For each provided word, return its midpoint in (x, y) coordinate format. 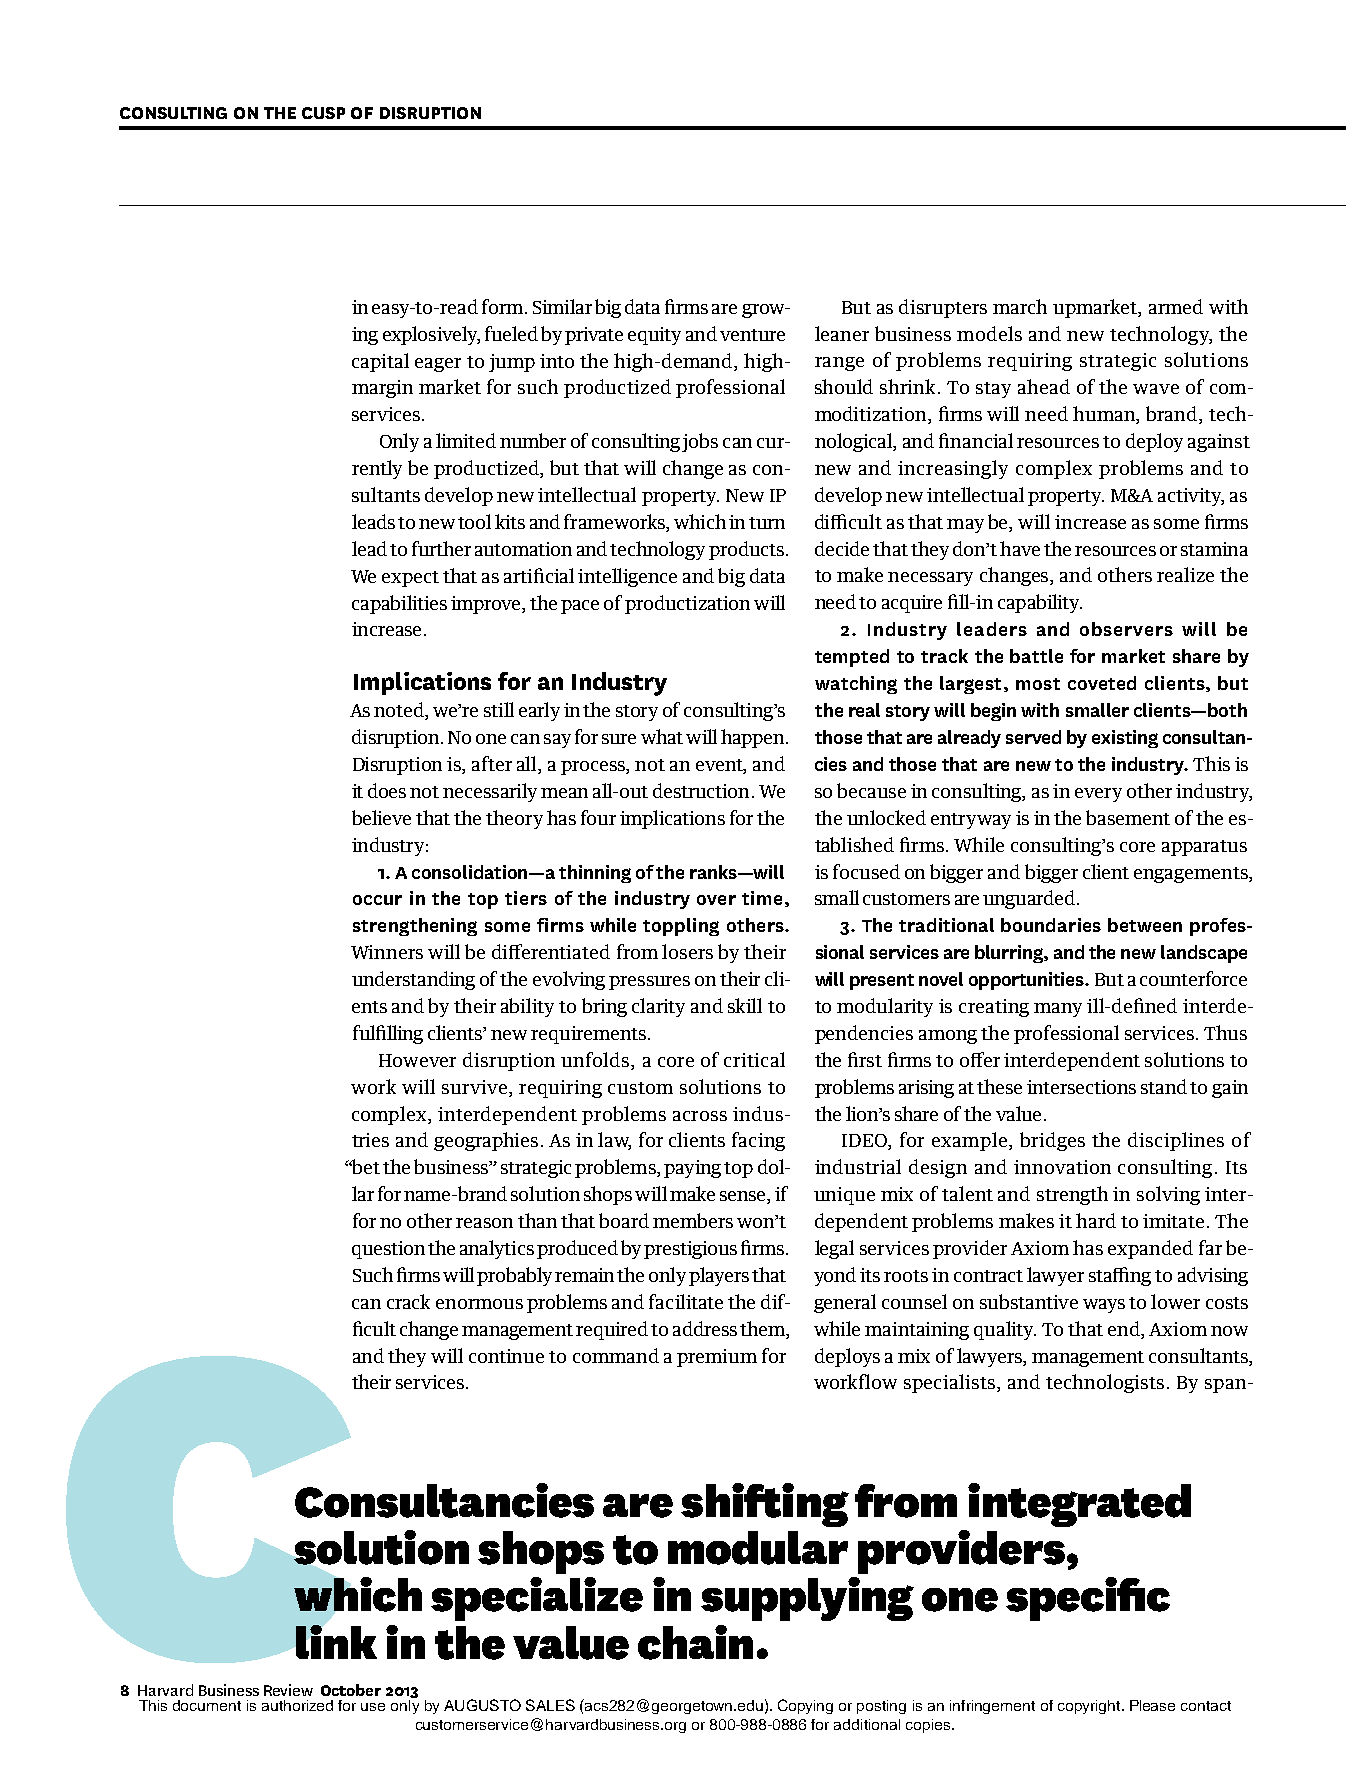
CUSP (323, 113)
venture (752, 335)
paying (692, 1169)
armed (1176, 306)
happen (754, 738)
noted (400, 711)
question (388, 1250)
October (351, 1690)
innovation (1062, 1167)
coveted (1102, 683)
